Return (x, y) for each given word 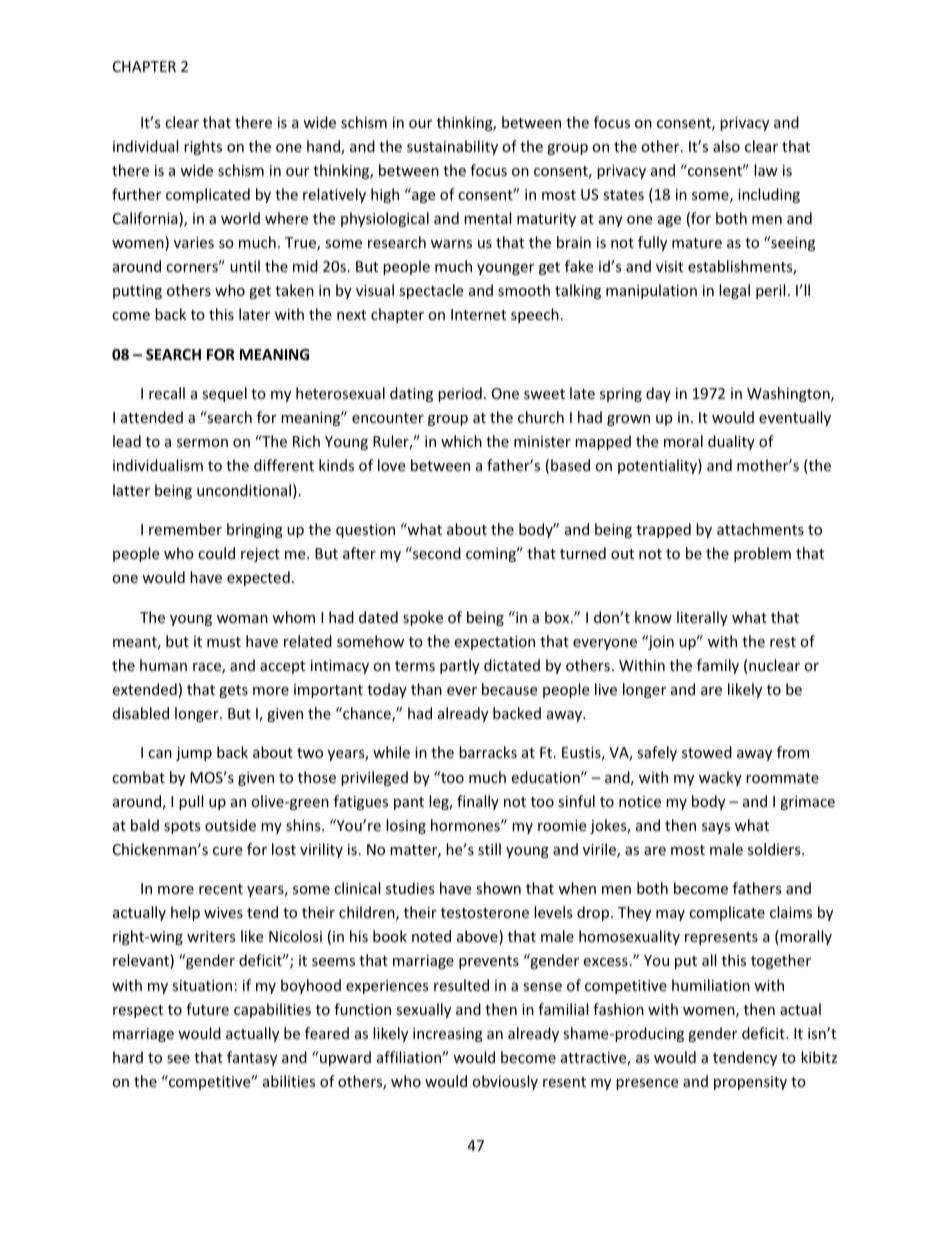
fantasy (252, 1058)
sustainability (452, 147)
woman (242, 619)
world (240, 218)
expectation (494, 643)
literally (702, 618)
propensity (750, 1083)
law (766, 170)
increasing (448, 1035)
